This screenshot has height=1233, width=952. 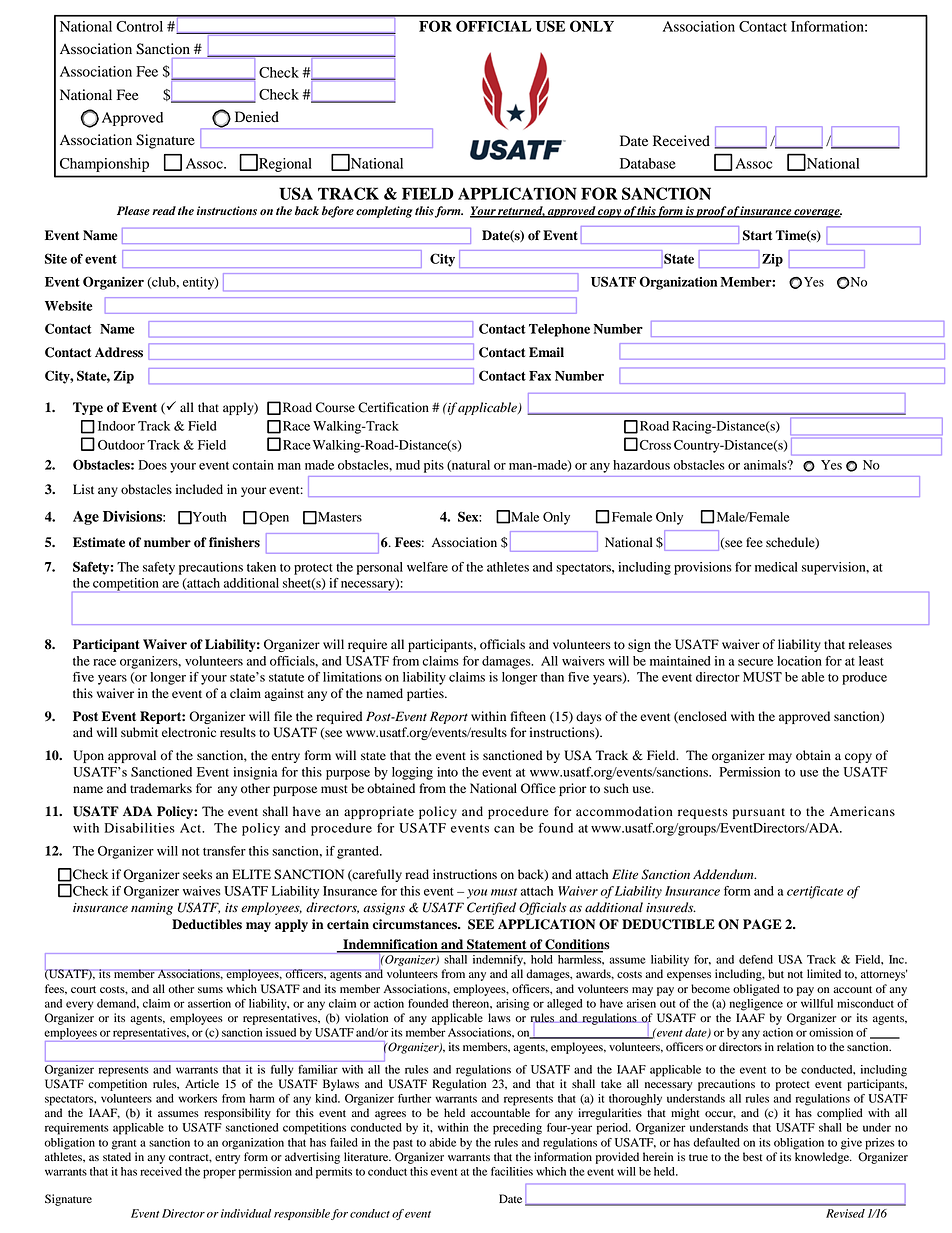 I want to click on Does, so click(x=153, y=465).
